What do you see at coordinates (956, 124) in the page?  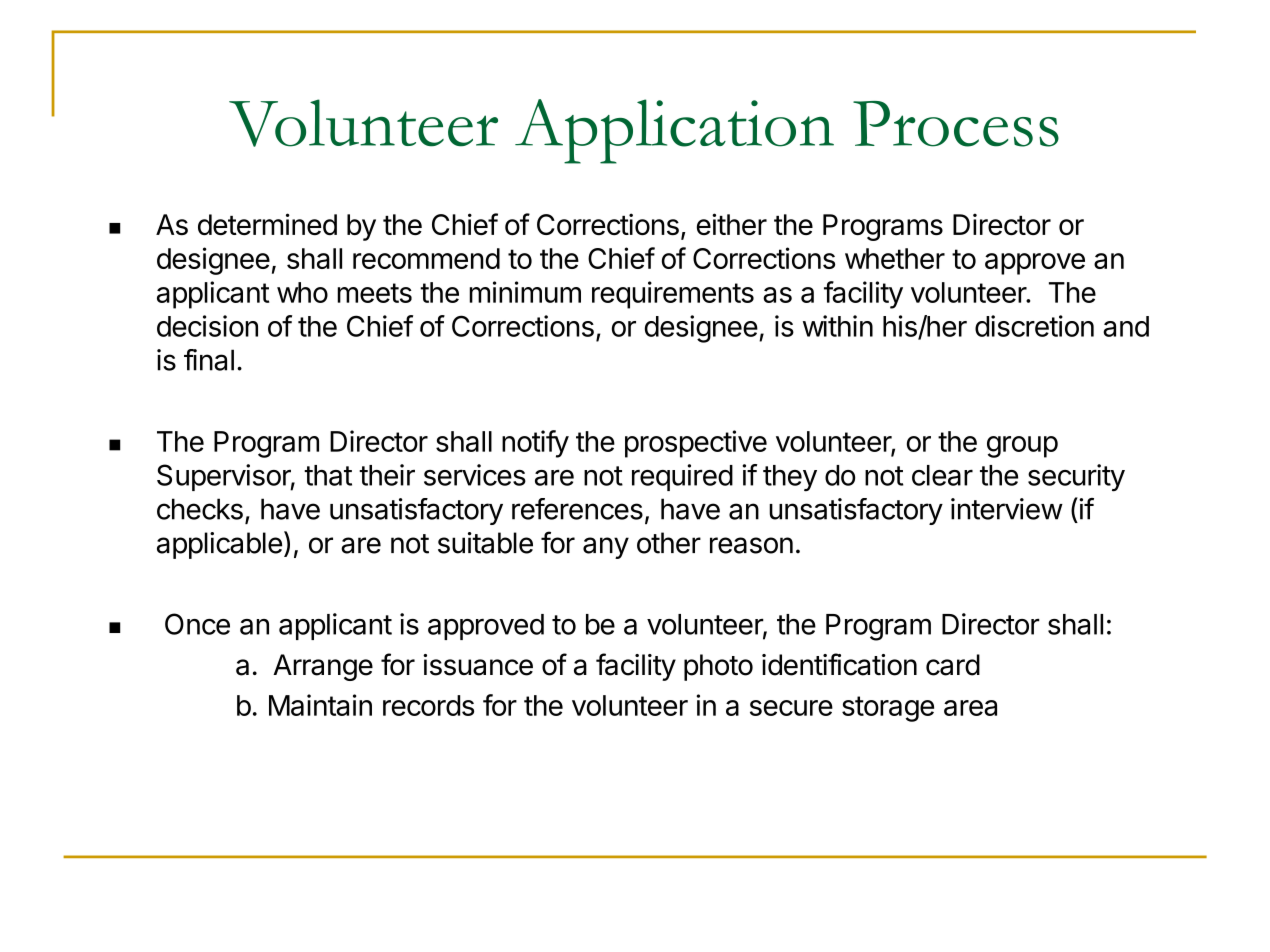 I see `Process` at bounding box center [956, 124].
